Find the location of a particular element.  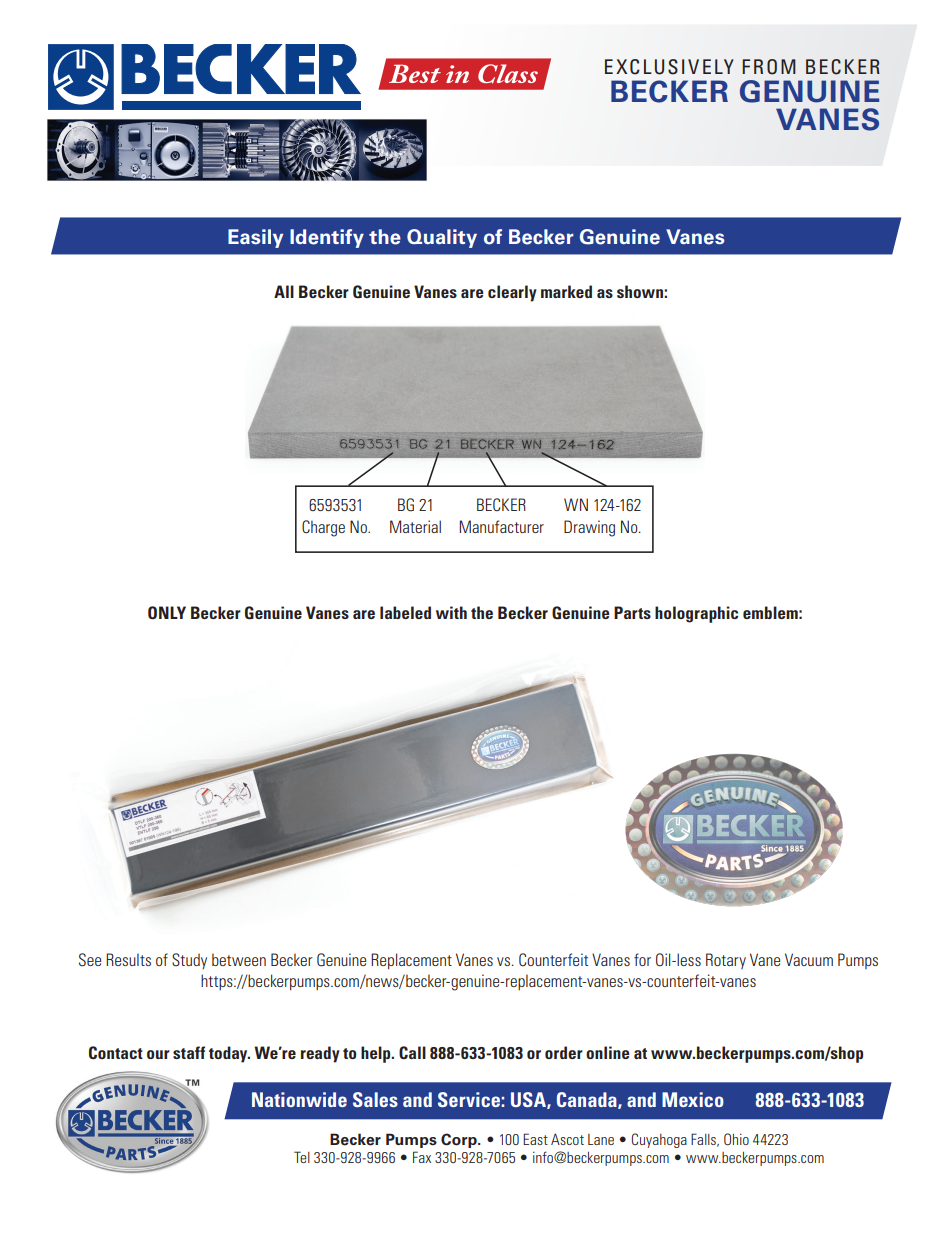

marked is located at coordinates (566, 291).
